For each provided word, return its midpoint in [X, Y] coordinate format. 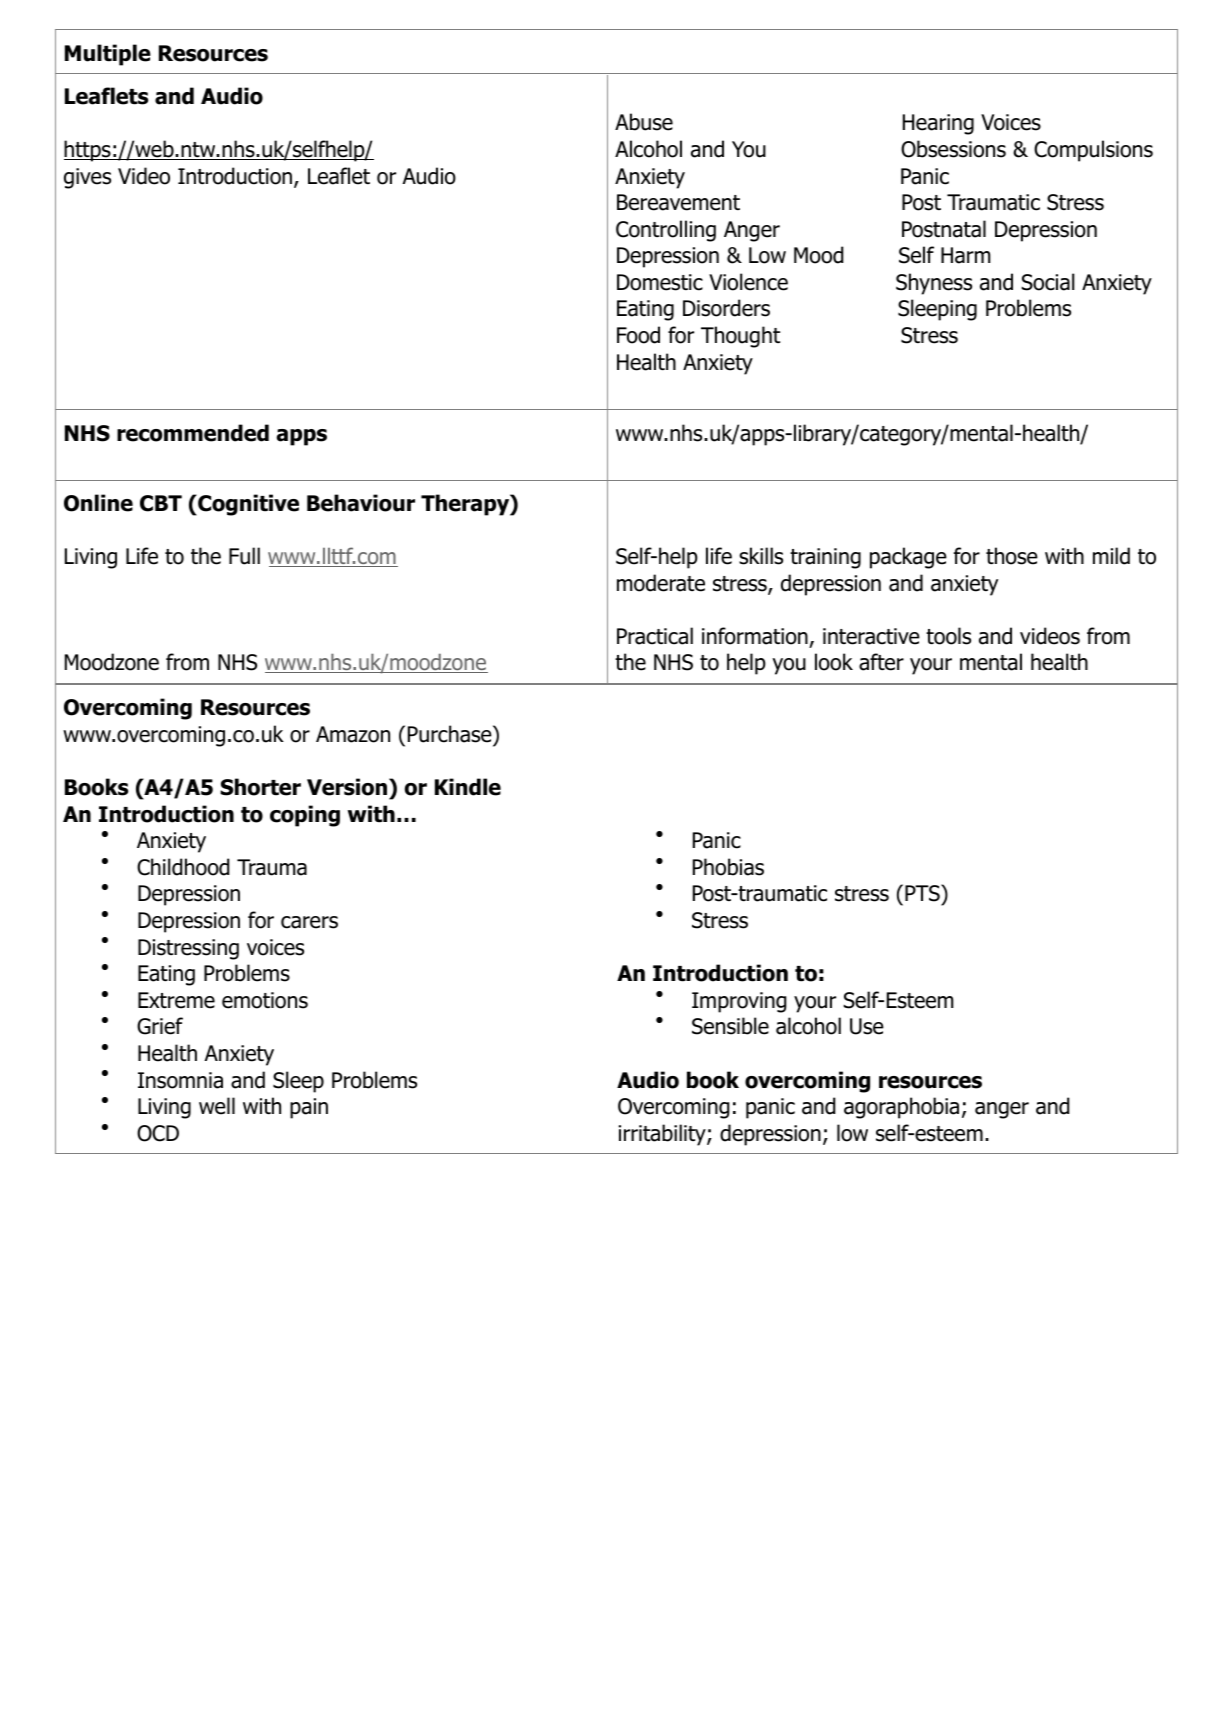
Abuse [644, 122]
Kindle [468, 787]
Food [638, 335]
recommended [193, 433]
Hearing [938, 124]
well [217, 1106]
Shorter [260, 787]
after [881, 662]
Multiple [108, 55]
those [1012, 556]
